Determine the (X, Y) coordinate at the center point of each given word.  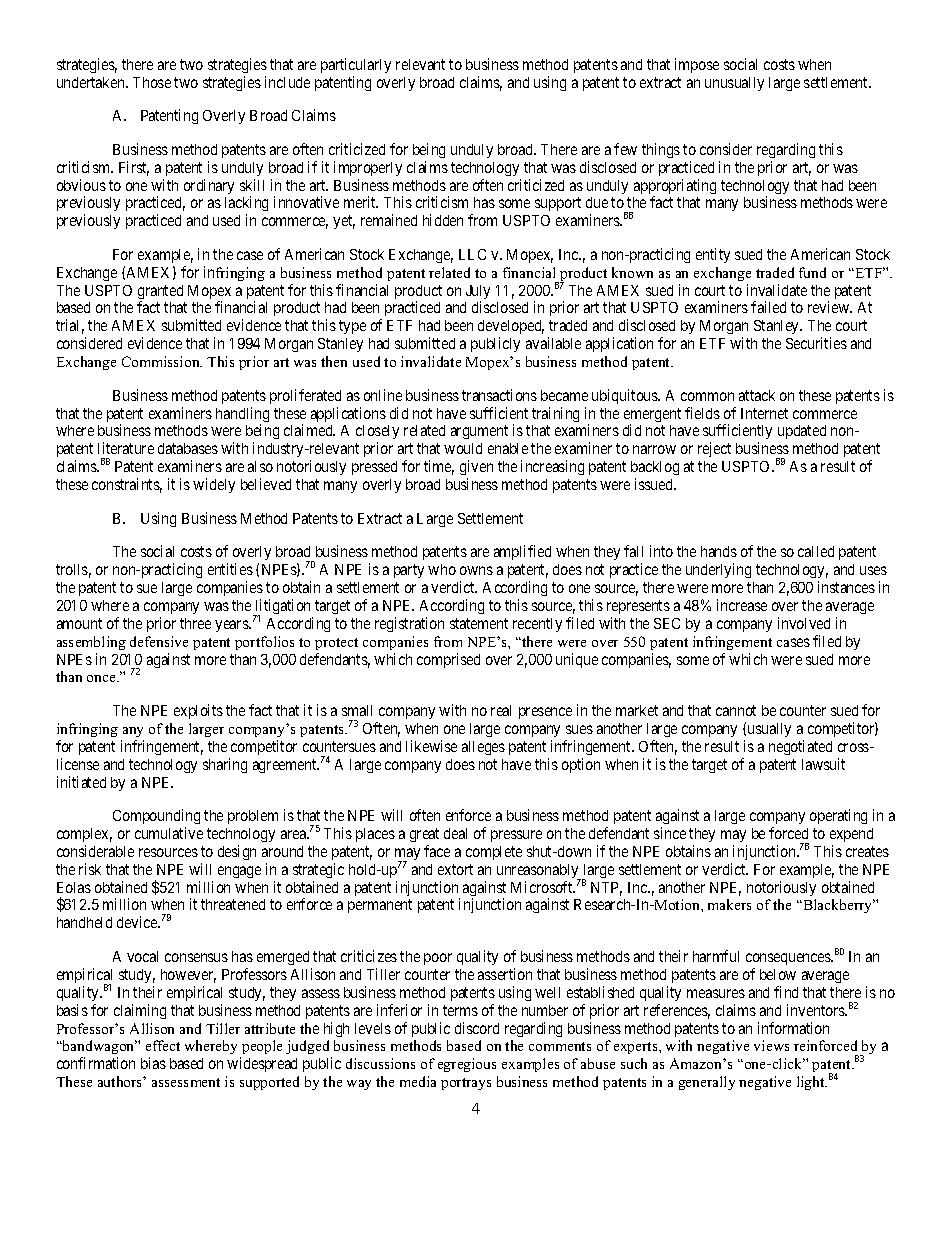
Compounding (156, 816)
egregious (467, 1065)
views (771, 1045)
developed (511, 329)
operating (838, 816)
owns (476, 570)
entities (230, 569)
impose (697, 65)
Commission (162, 361)
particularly (356, 65)
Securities (816, 343)
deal (455, 833)
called (816, 551)
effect (163, 1045)
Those (152, 82)
